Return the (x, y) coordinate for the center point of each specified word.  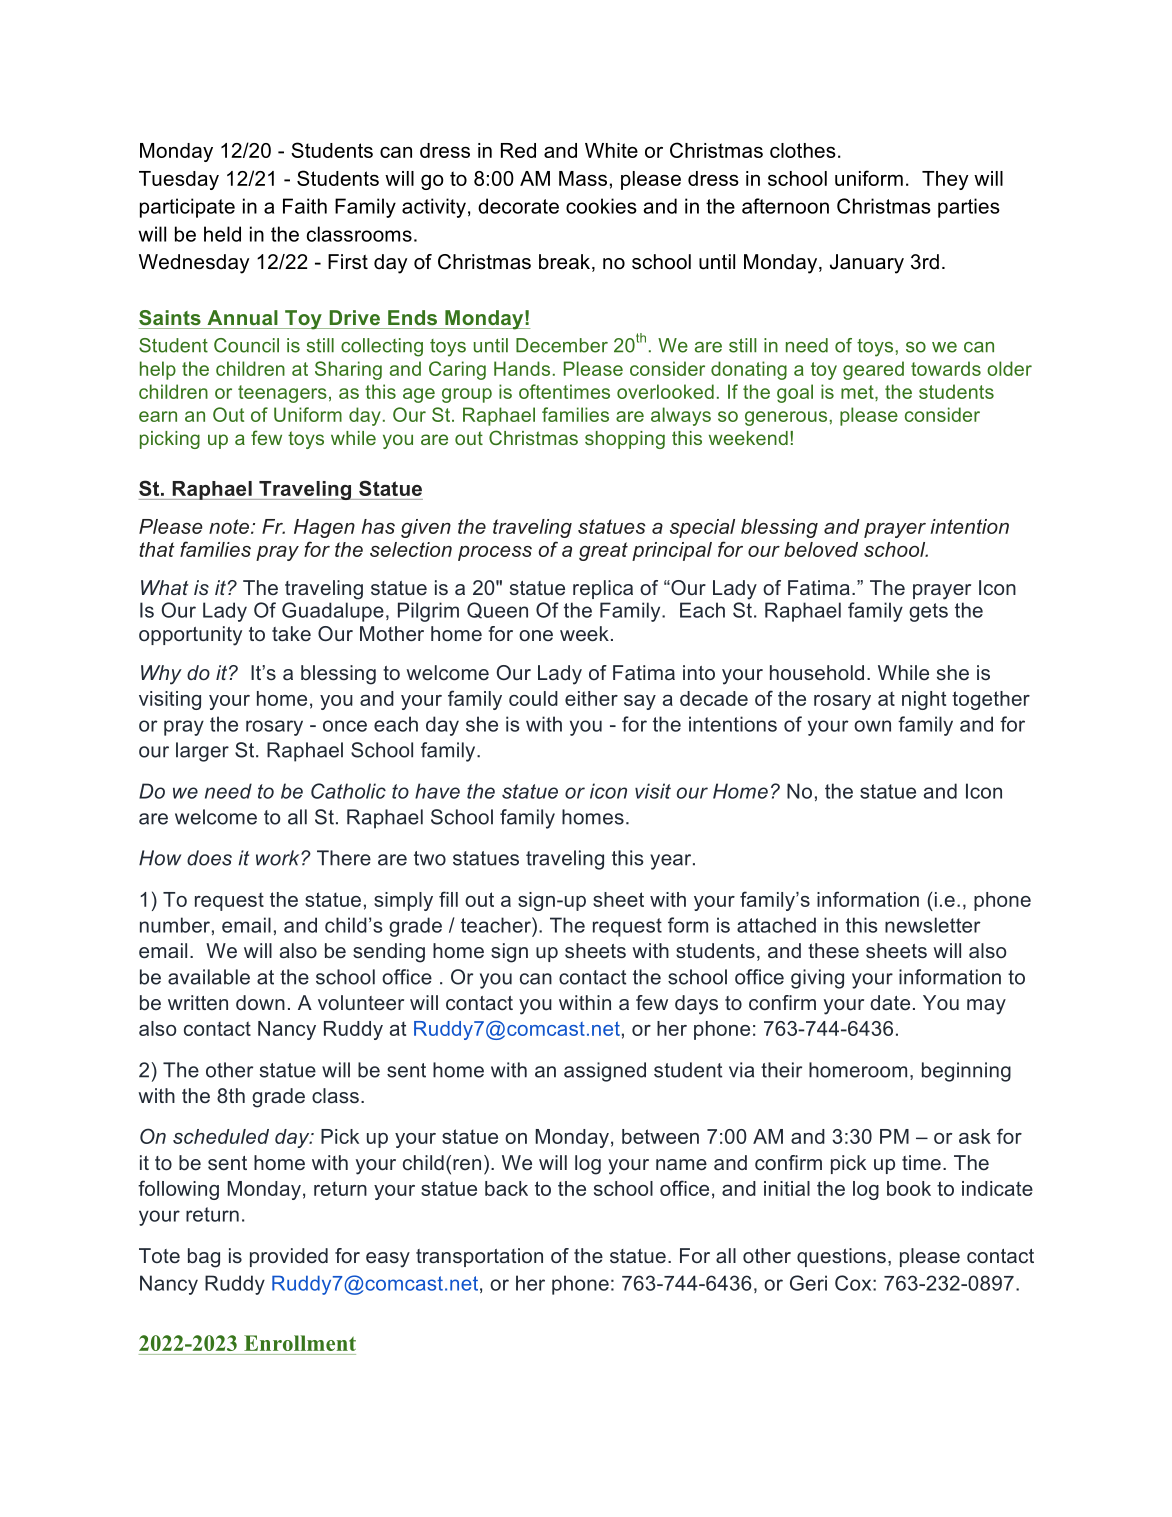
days (696, 1005)
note (229, 526)
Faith (305, 206)
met (858, 392)
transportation (479, 1257)
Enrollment (300, 1343)
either (591, 698)
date (890, 1002)
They (945, 180)
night (924, 700)
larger (202, 752)
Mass (583, 178)
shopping (625, 440)
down (260, 1002)
